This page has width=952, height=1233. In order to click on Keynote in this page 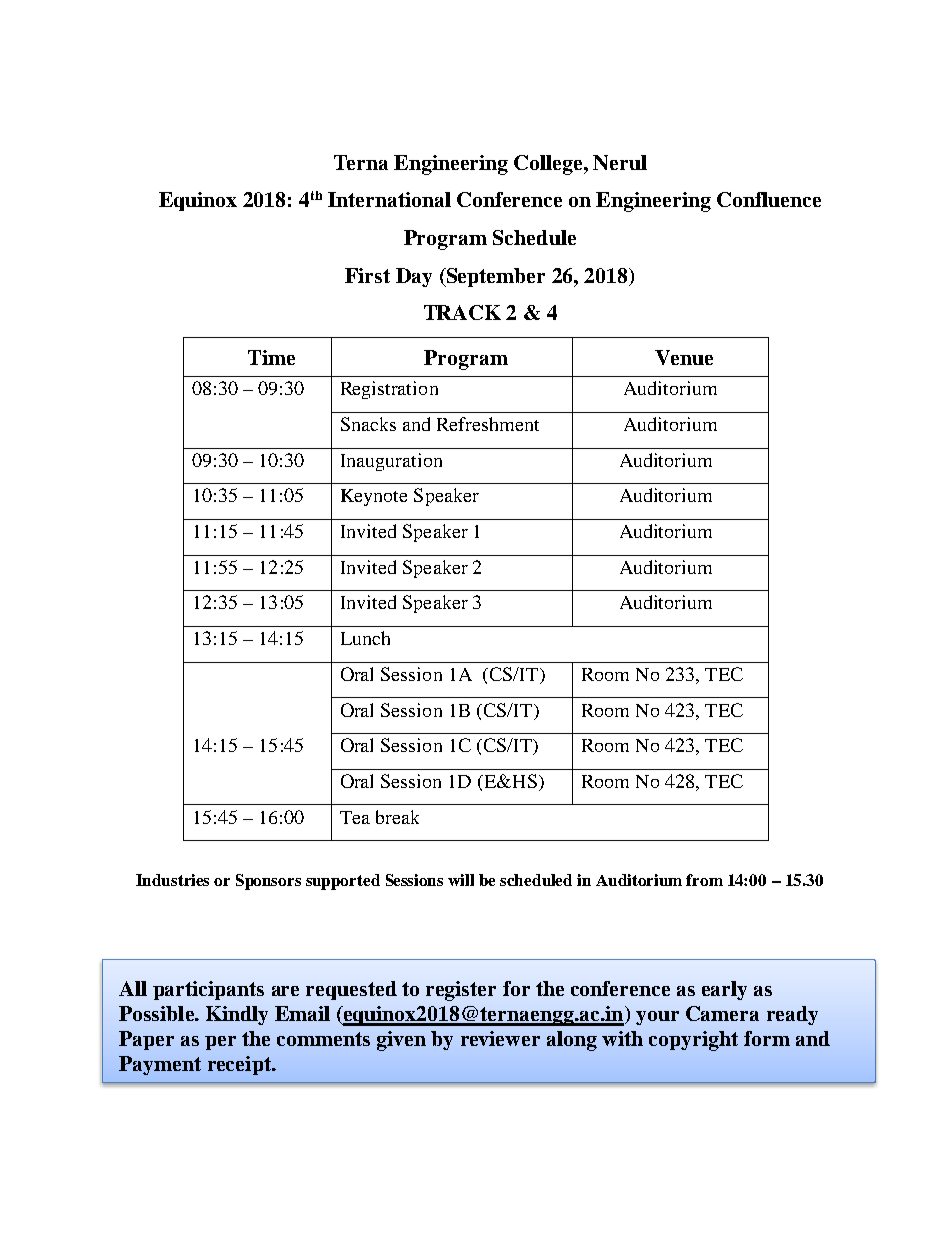, I will do `click(374, 497)`.
